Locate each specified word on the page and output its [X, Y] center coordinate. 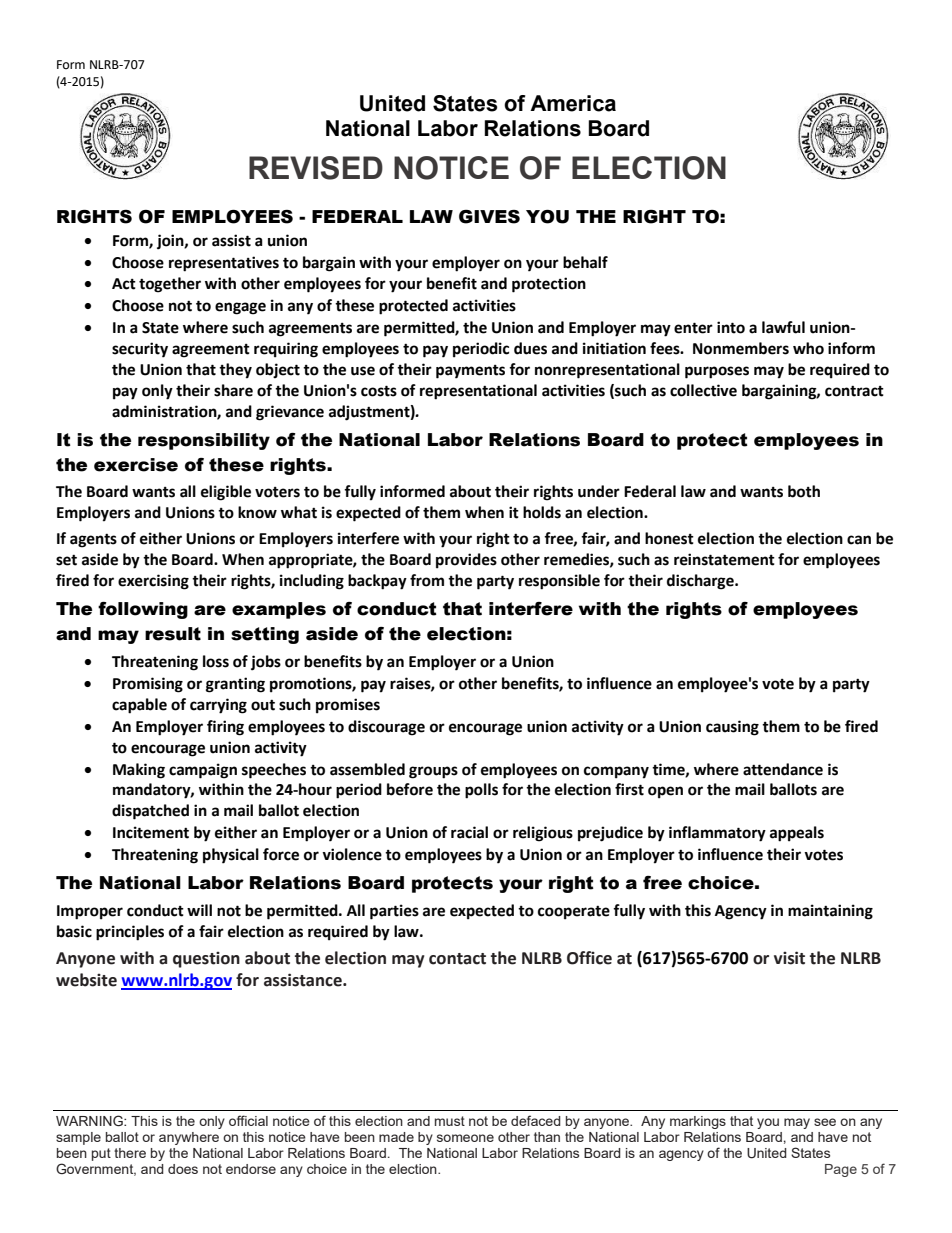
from [427, 580]
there [130, 1153]
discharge [701, 582]
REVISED [316, 168]
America [573, 103]
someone [465, 1138]
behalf [585, 262]
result [173, 634]
